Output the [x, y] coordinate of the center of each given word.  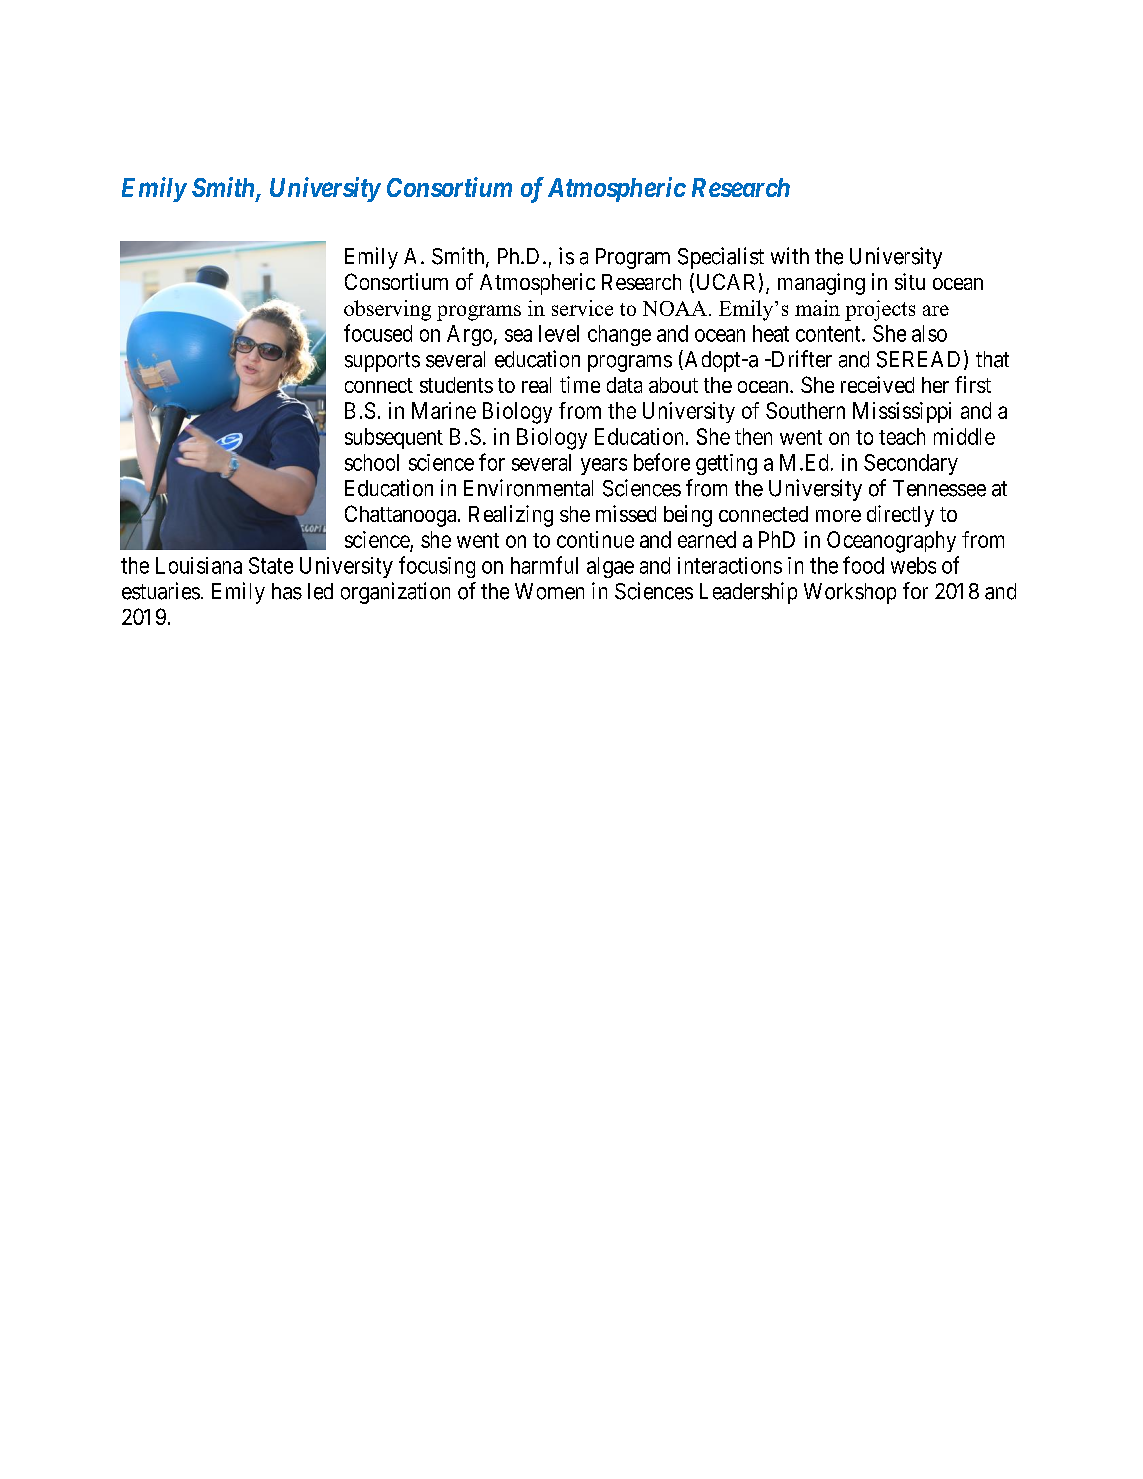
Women [549, 591]
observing [387, 310]
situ [910, 281]
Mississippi [902, 412]
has [287, 591]
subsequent [394, 438]
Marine [444, 410]
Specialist [721, 258]
